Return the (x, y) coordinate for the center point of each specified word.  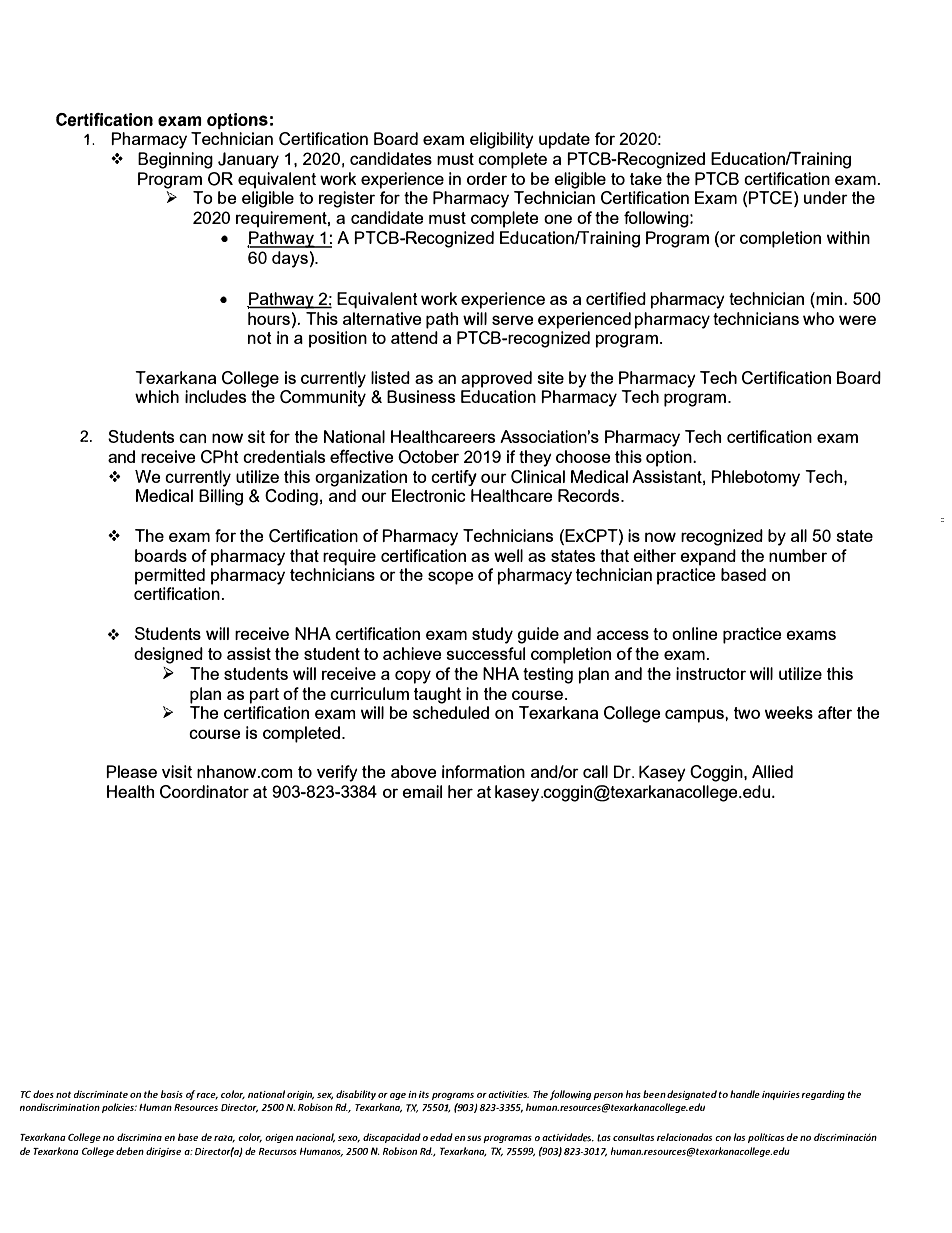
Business (421, 396)
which (157, 396)
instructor (711, 673)
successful (485, 653)
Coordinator (204, 791)
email (422, 791)
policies (119, 1108)
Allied (772, 771)
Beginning (175, 160)
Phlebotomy (755, 478)
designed (168, 655)
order (487, 178)
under (826, 197)
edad (441, 1137)
